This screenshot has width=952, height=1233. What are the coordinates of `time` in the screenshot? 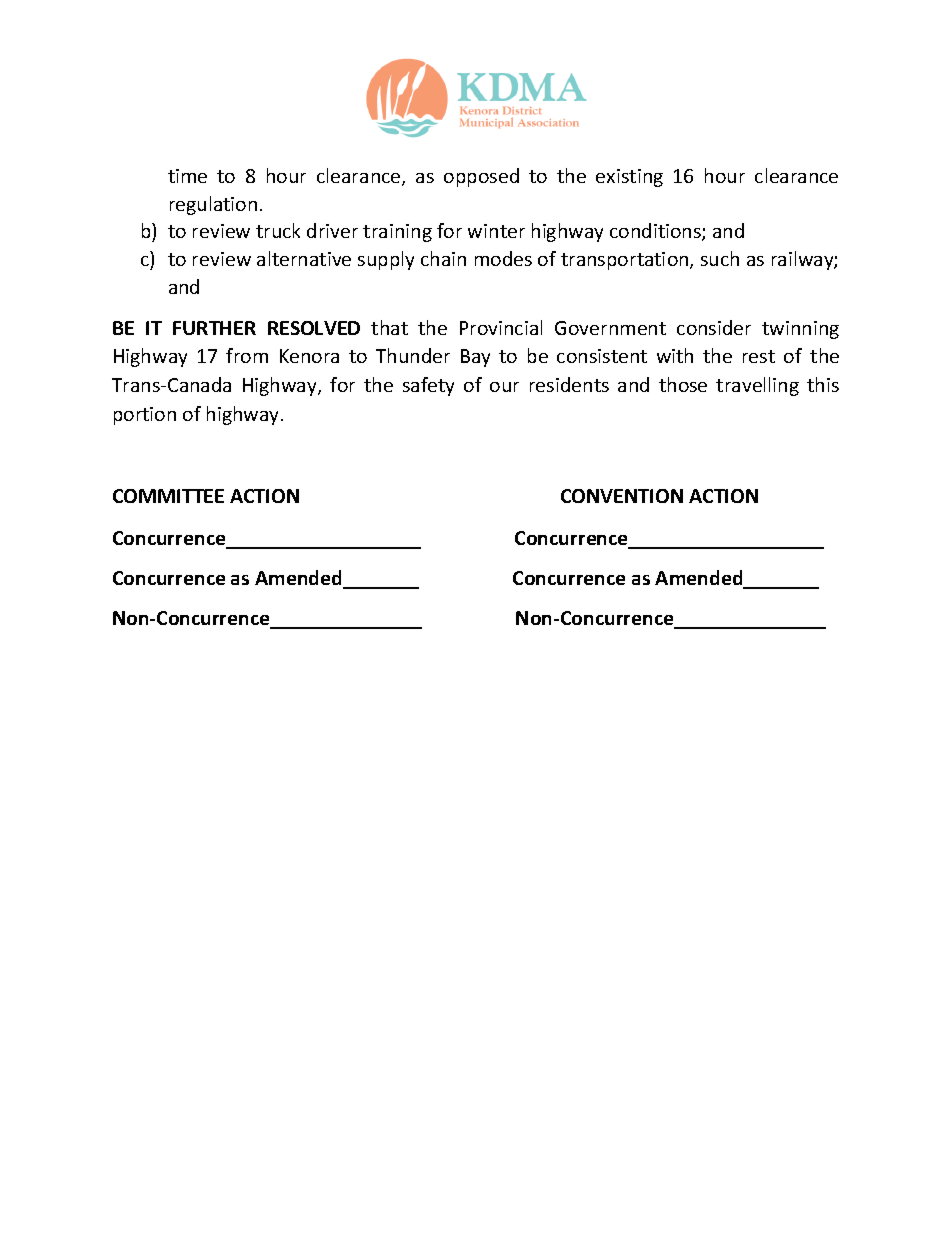 It's located at (187, 176).
